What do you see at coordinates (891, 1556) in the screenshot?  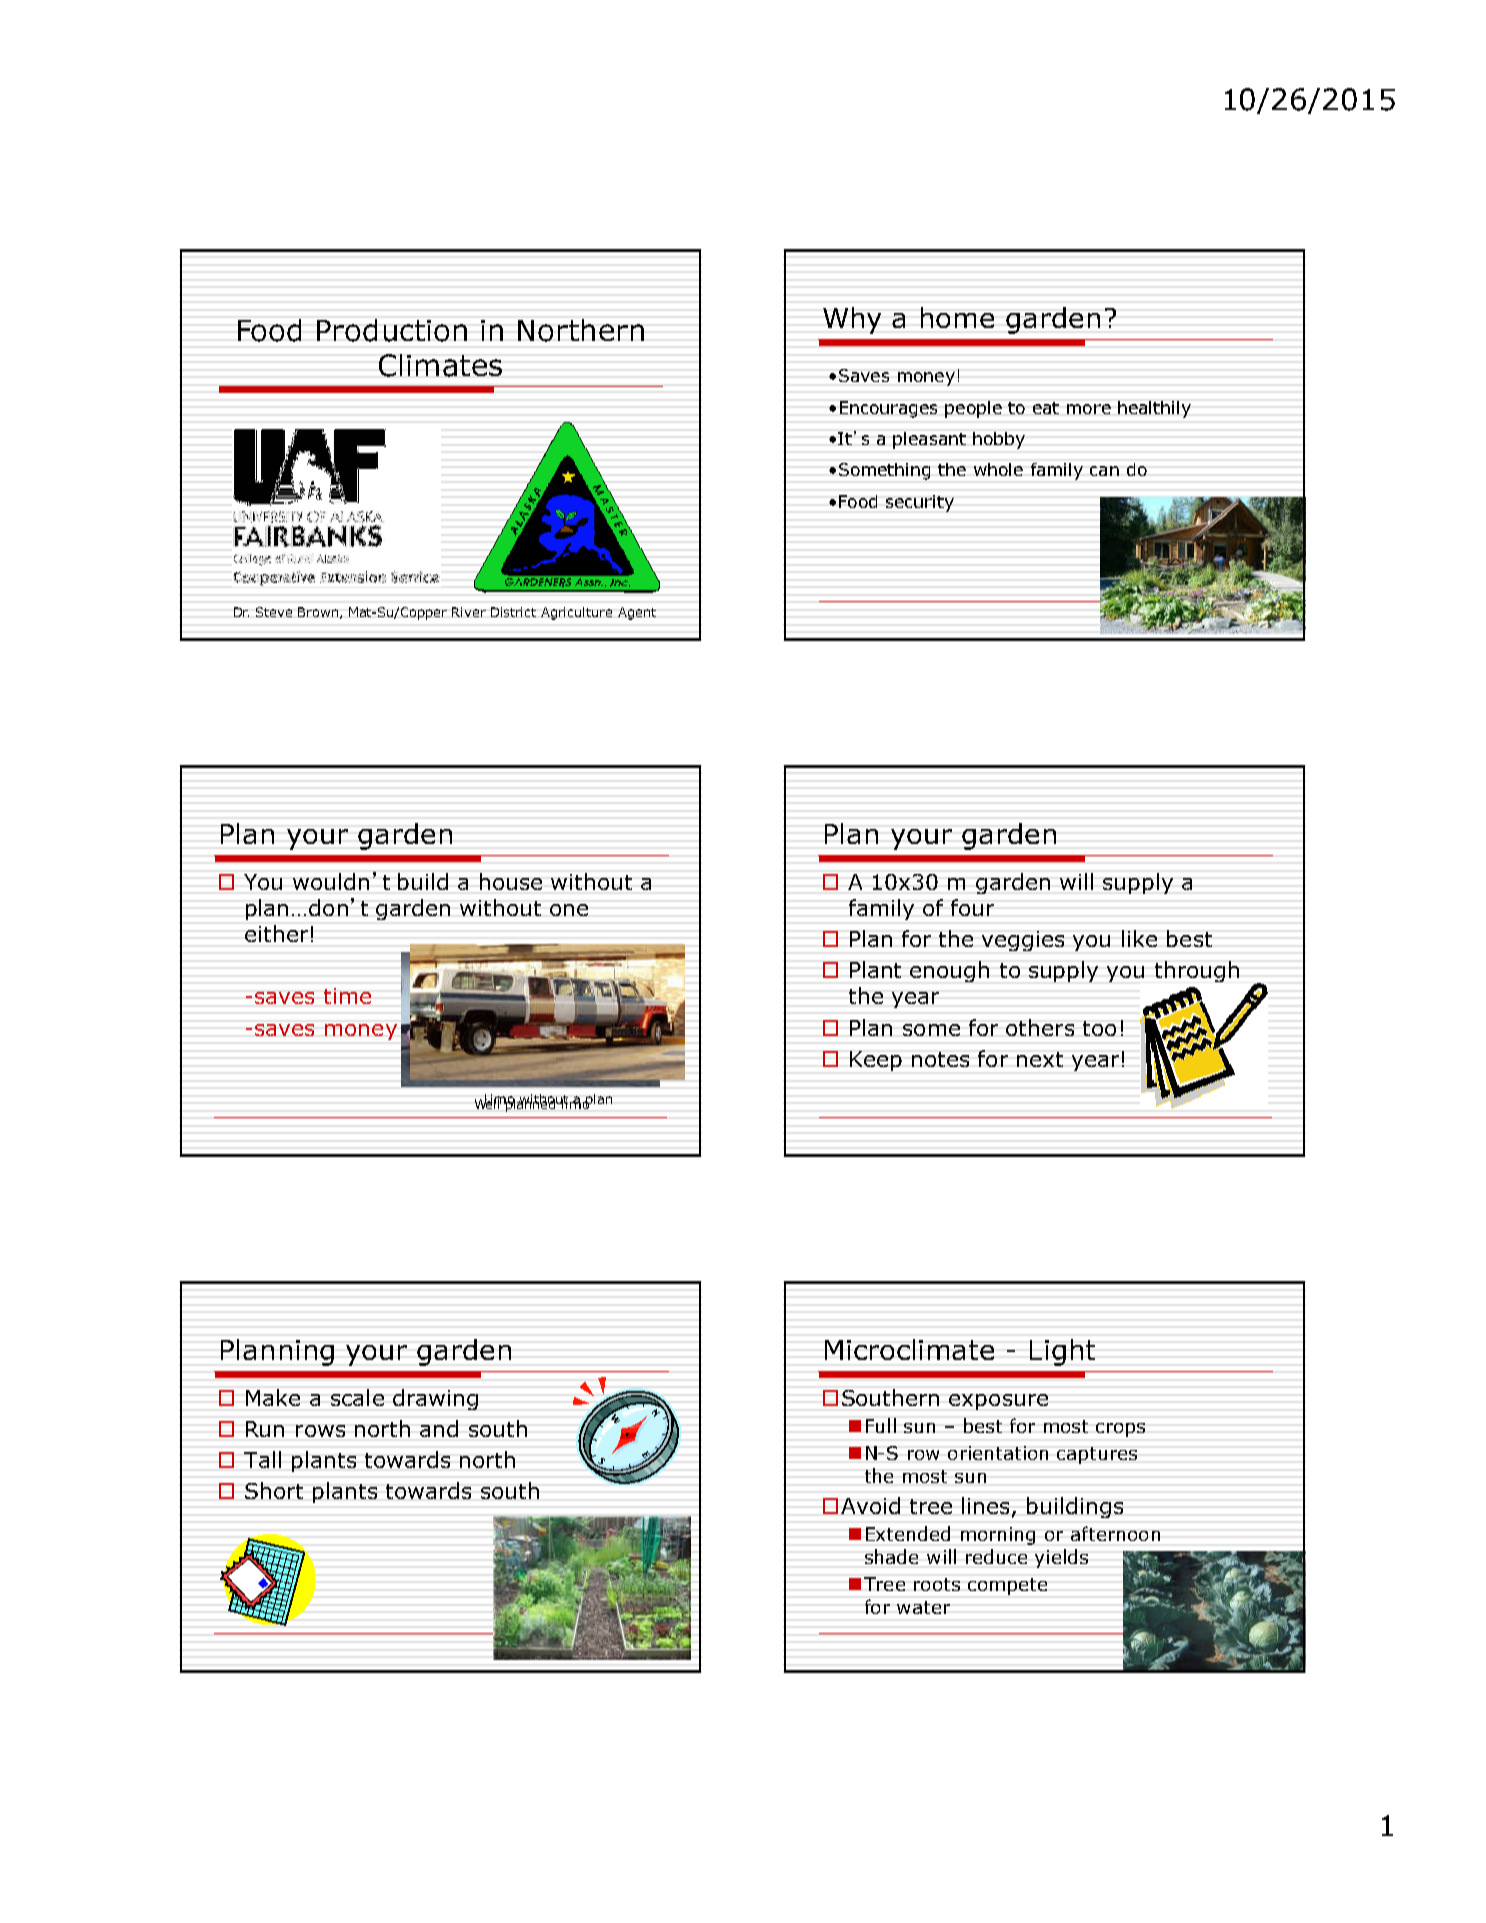 I see `shade` at bounding box center [891, 1556].
